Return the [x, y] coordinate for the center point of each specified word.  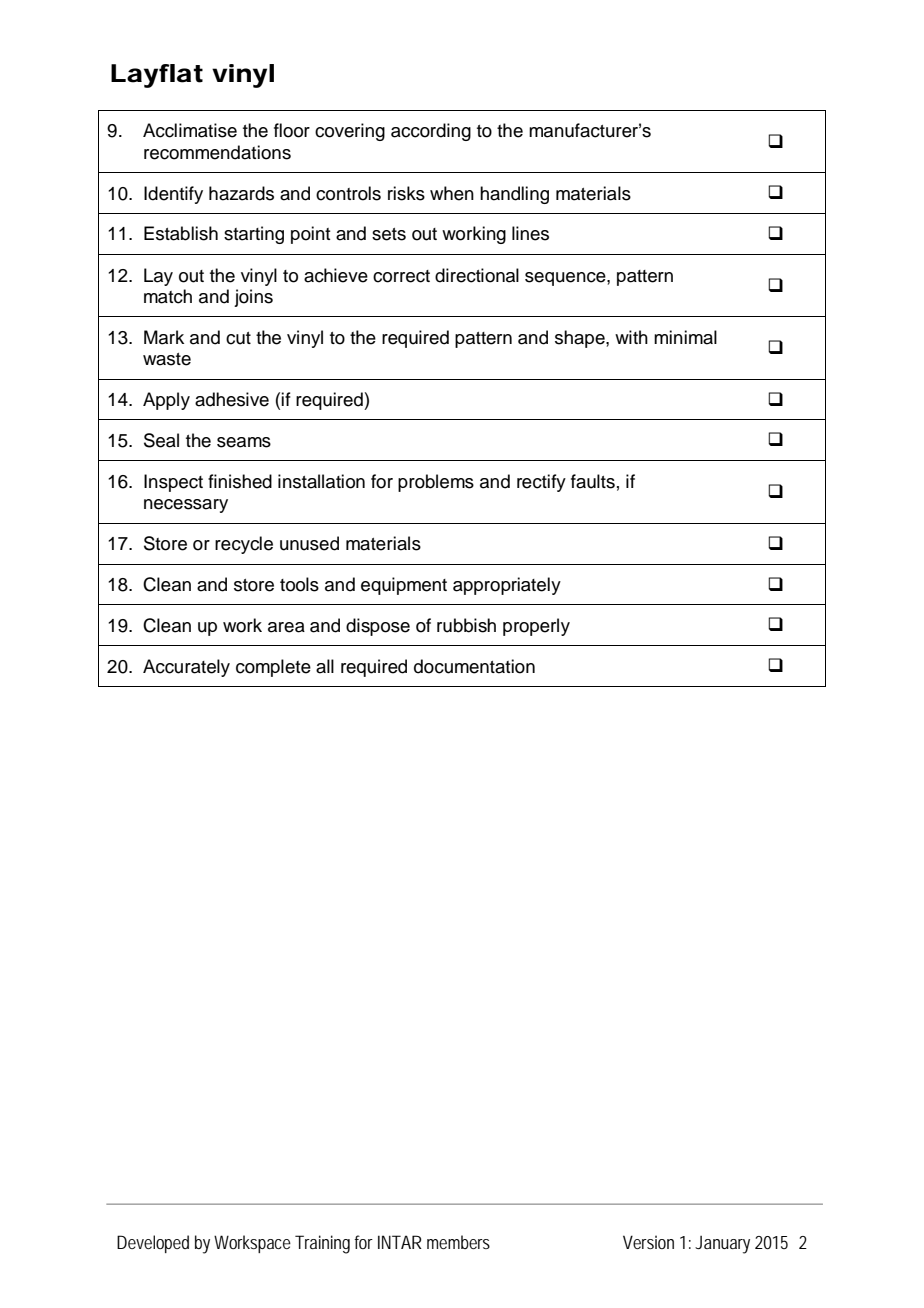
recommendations [217, 152]
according [431, 132]
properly [536, 627]
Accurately [186, 668]
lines [530, 233]
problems [436, 483]
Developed [153, 1244]
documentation [474, 666]
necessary [186, 506]
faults [593, 481]
